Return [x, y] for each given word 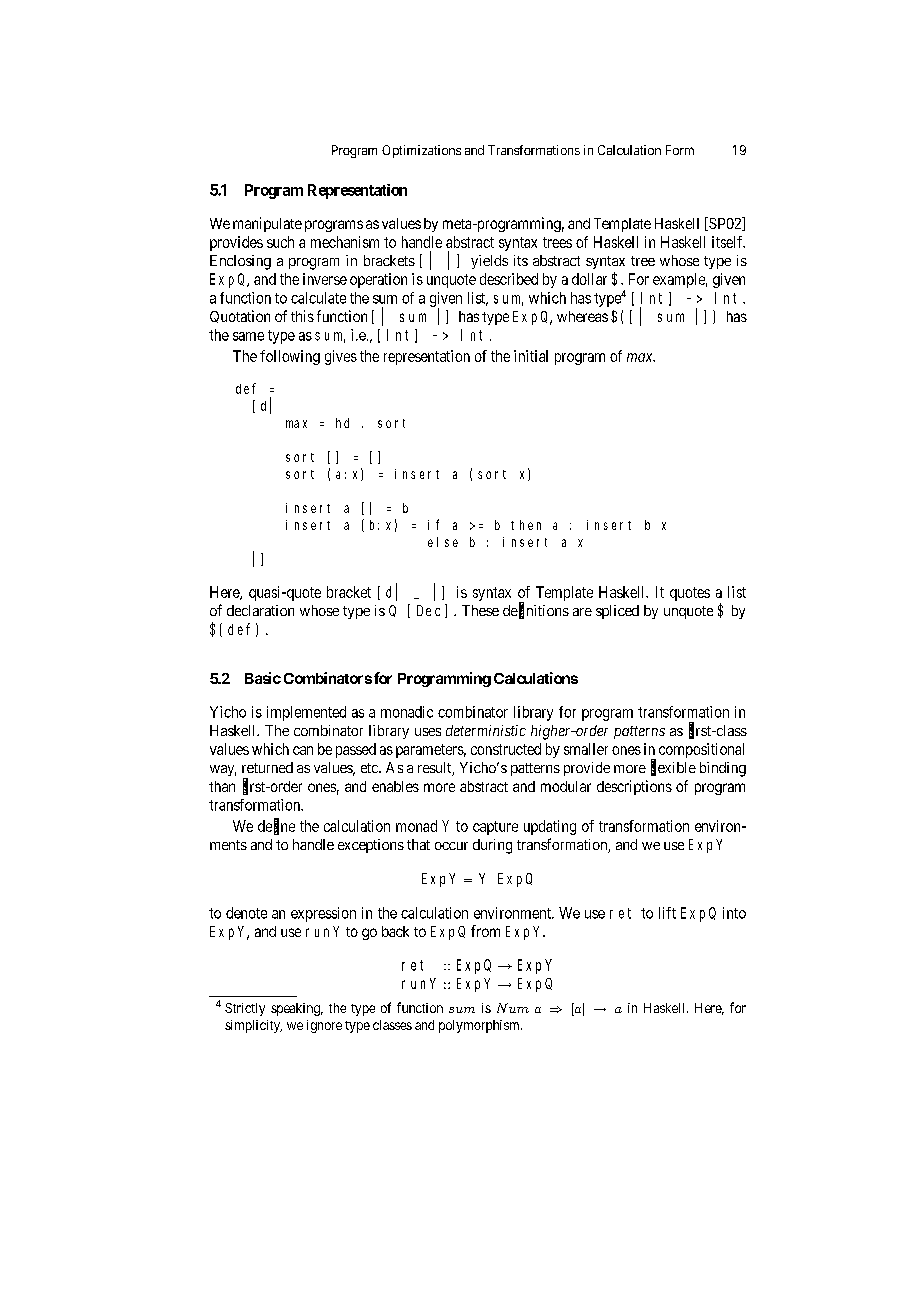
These [480, 610]
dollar [589, 279]
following [290, 357]
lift [667, 913]
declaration [260, 610]
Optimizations [421, 151]
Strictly [245, 1009]
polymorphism [480, 1026]
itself [728, 242]
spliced [617, 612]
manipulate [267, 224]
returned [267, 767]
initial [531, 356]
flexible [673, 768]
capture [495, 828]
